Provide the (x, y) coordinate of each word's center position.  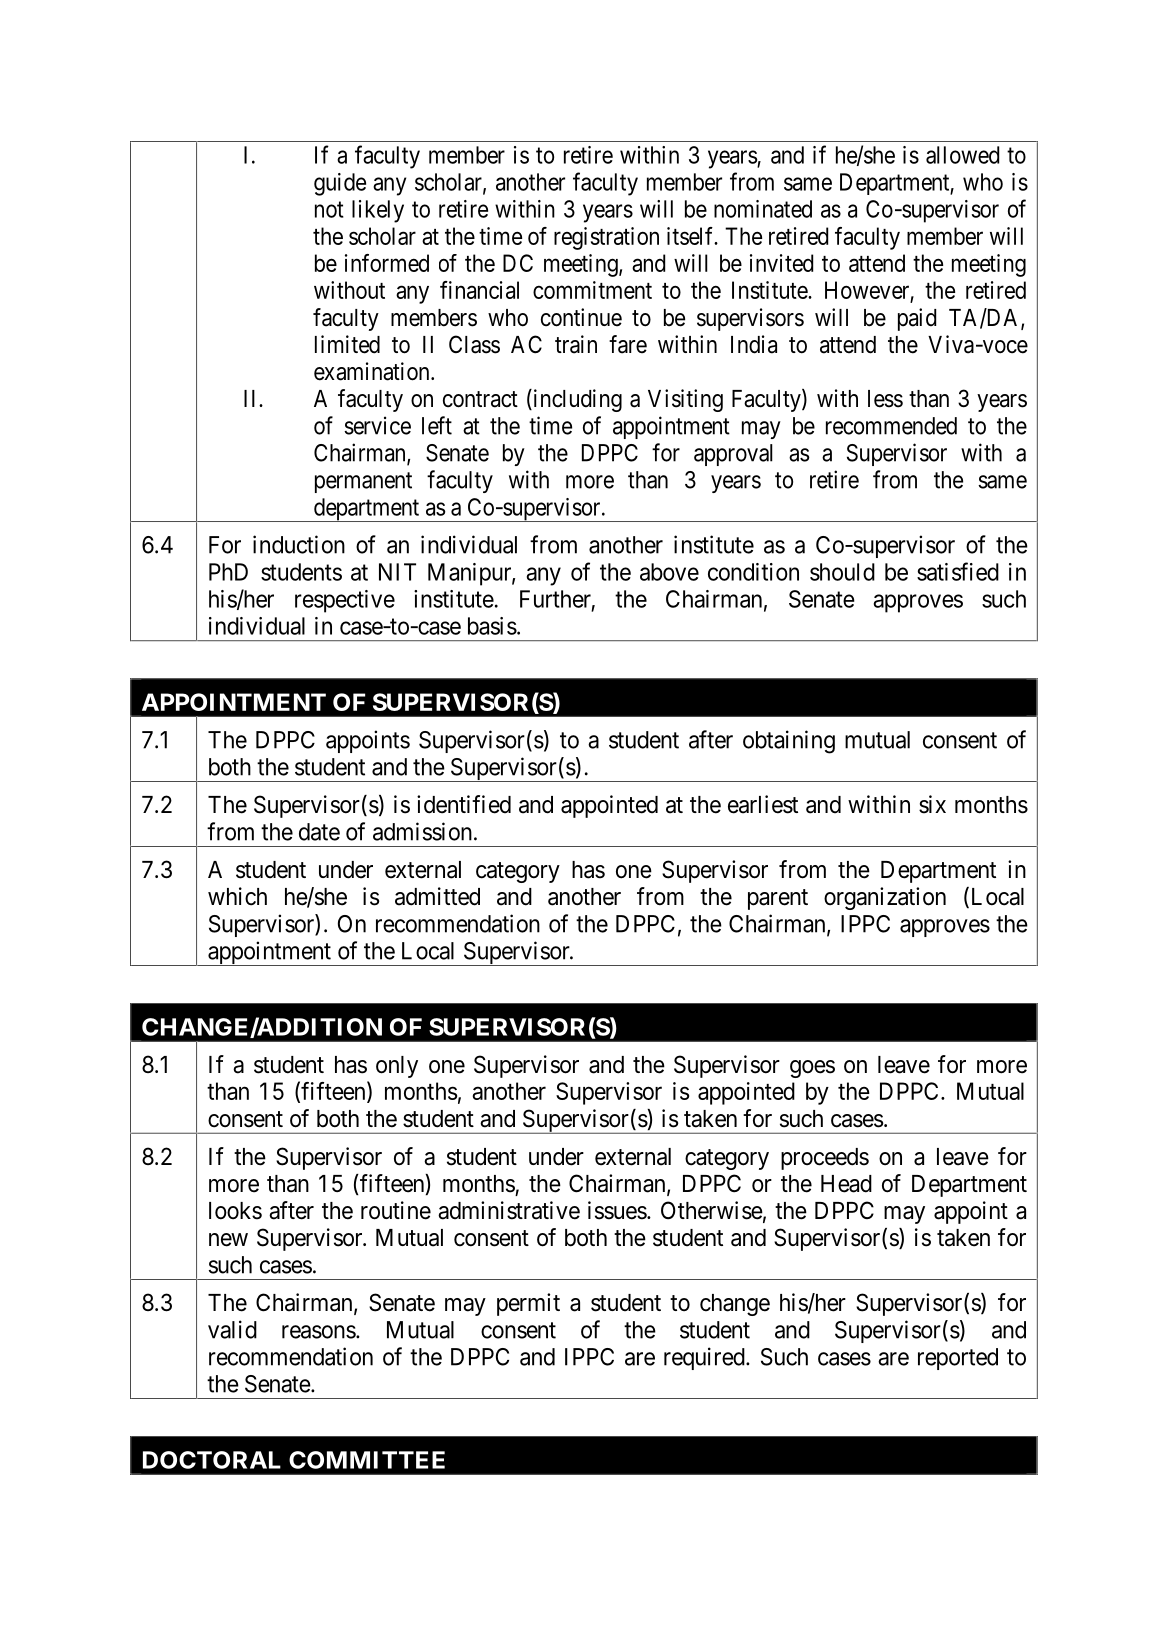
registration (606, 238)
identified (464, 804)
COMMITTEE (367, 1460)
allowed (962, 155)
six (932, 804)
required (705, 1358)
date (319, 832)
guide (340, 184)
